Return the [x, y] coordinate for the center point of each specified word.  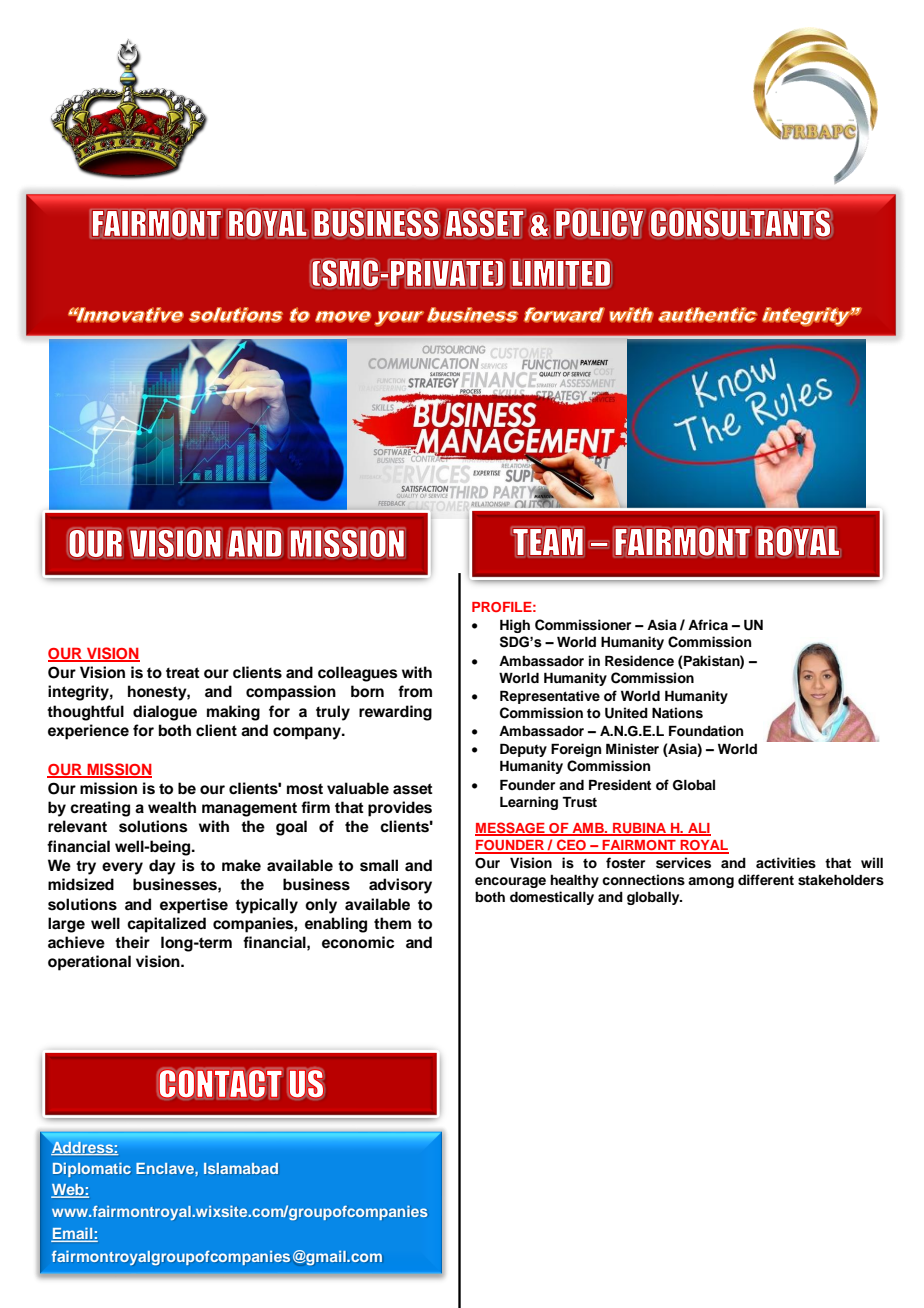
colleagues [358, 674]
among [711, 882]
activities [786, 863]
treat [183, 673]
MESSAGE [511, 829]
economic [358, 942]
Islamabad [241, 1168]
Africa [708, 624]
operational [89, 963]
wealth [172, 807]
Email [73, 1234]
